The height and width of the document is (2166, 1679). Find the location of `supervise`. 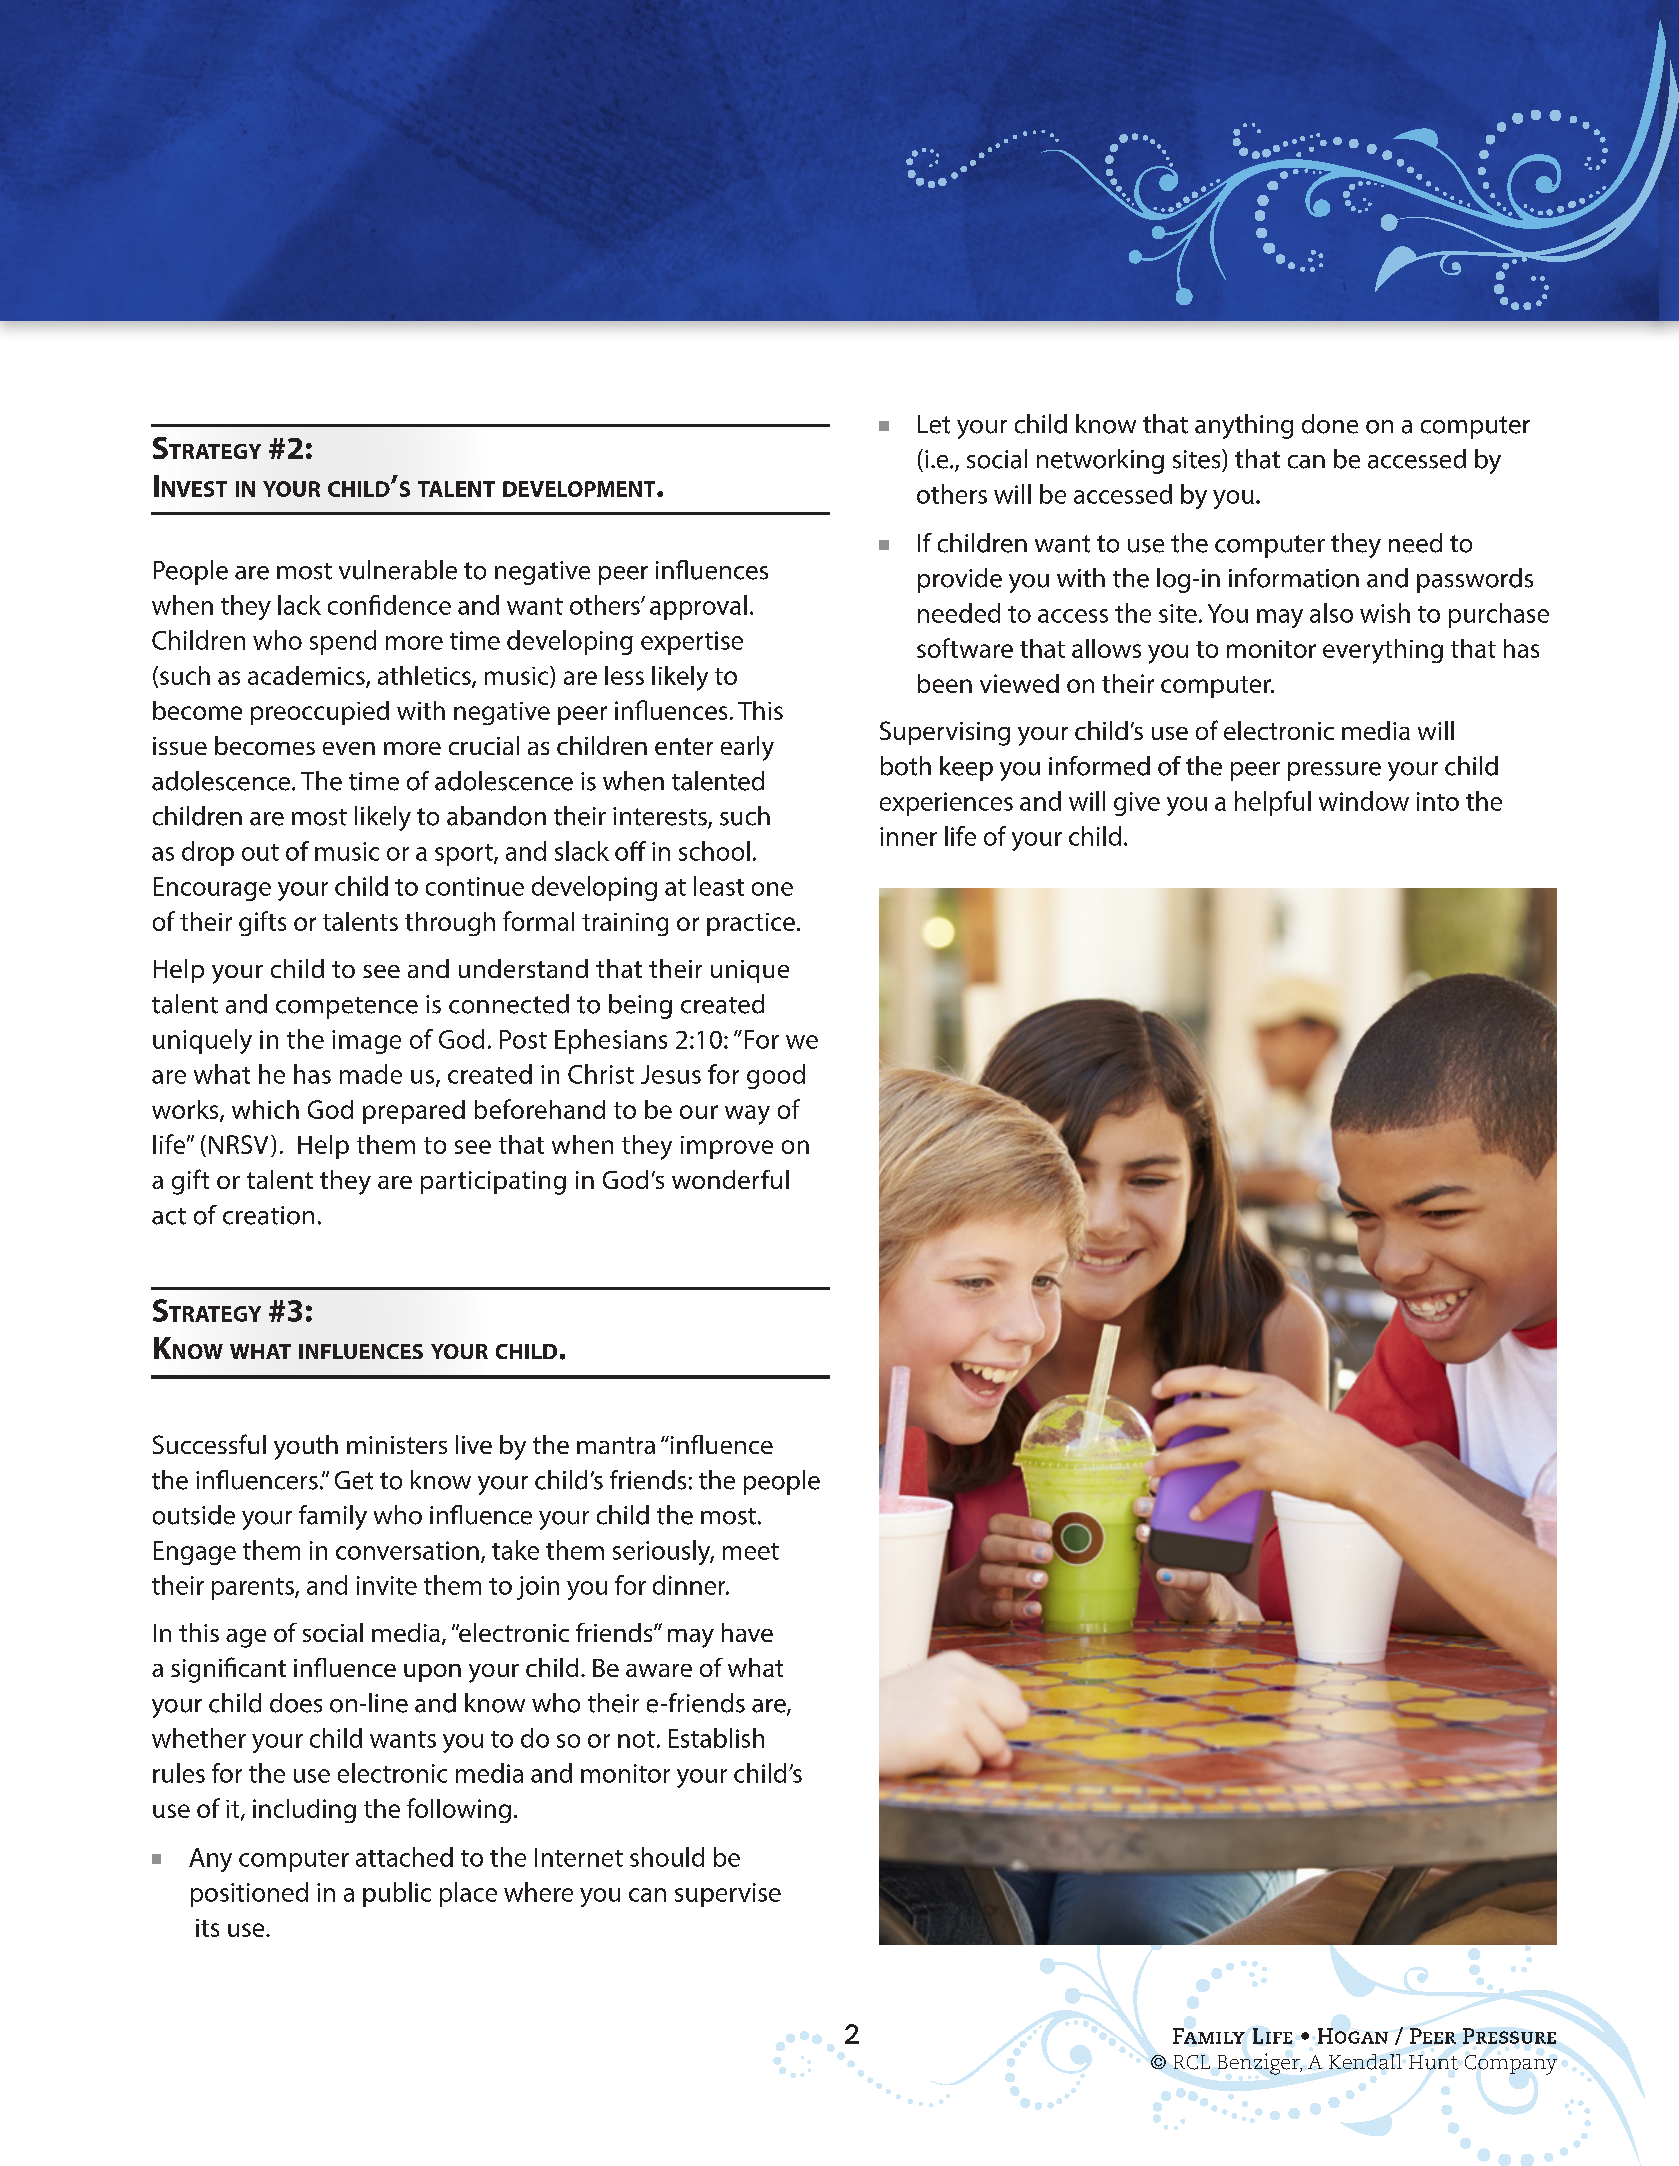

supervise is located at coordinates (728, 1895).
